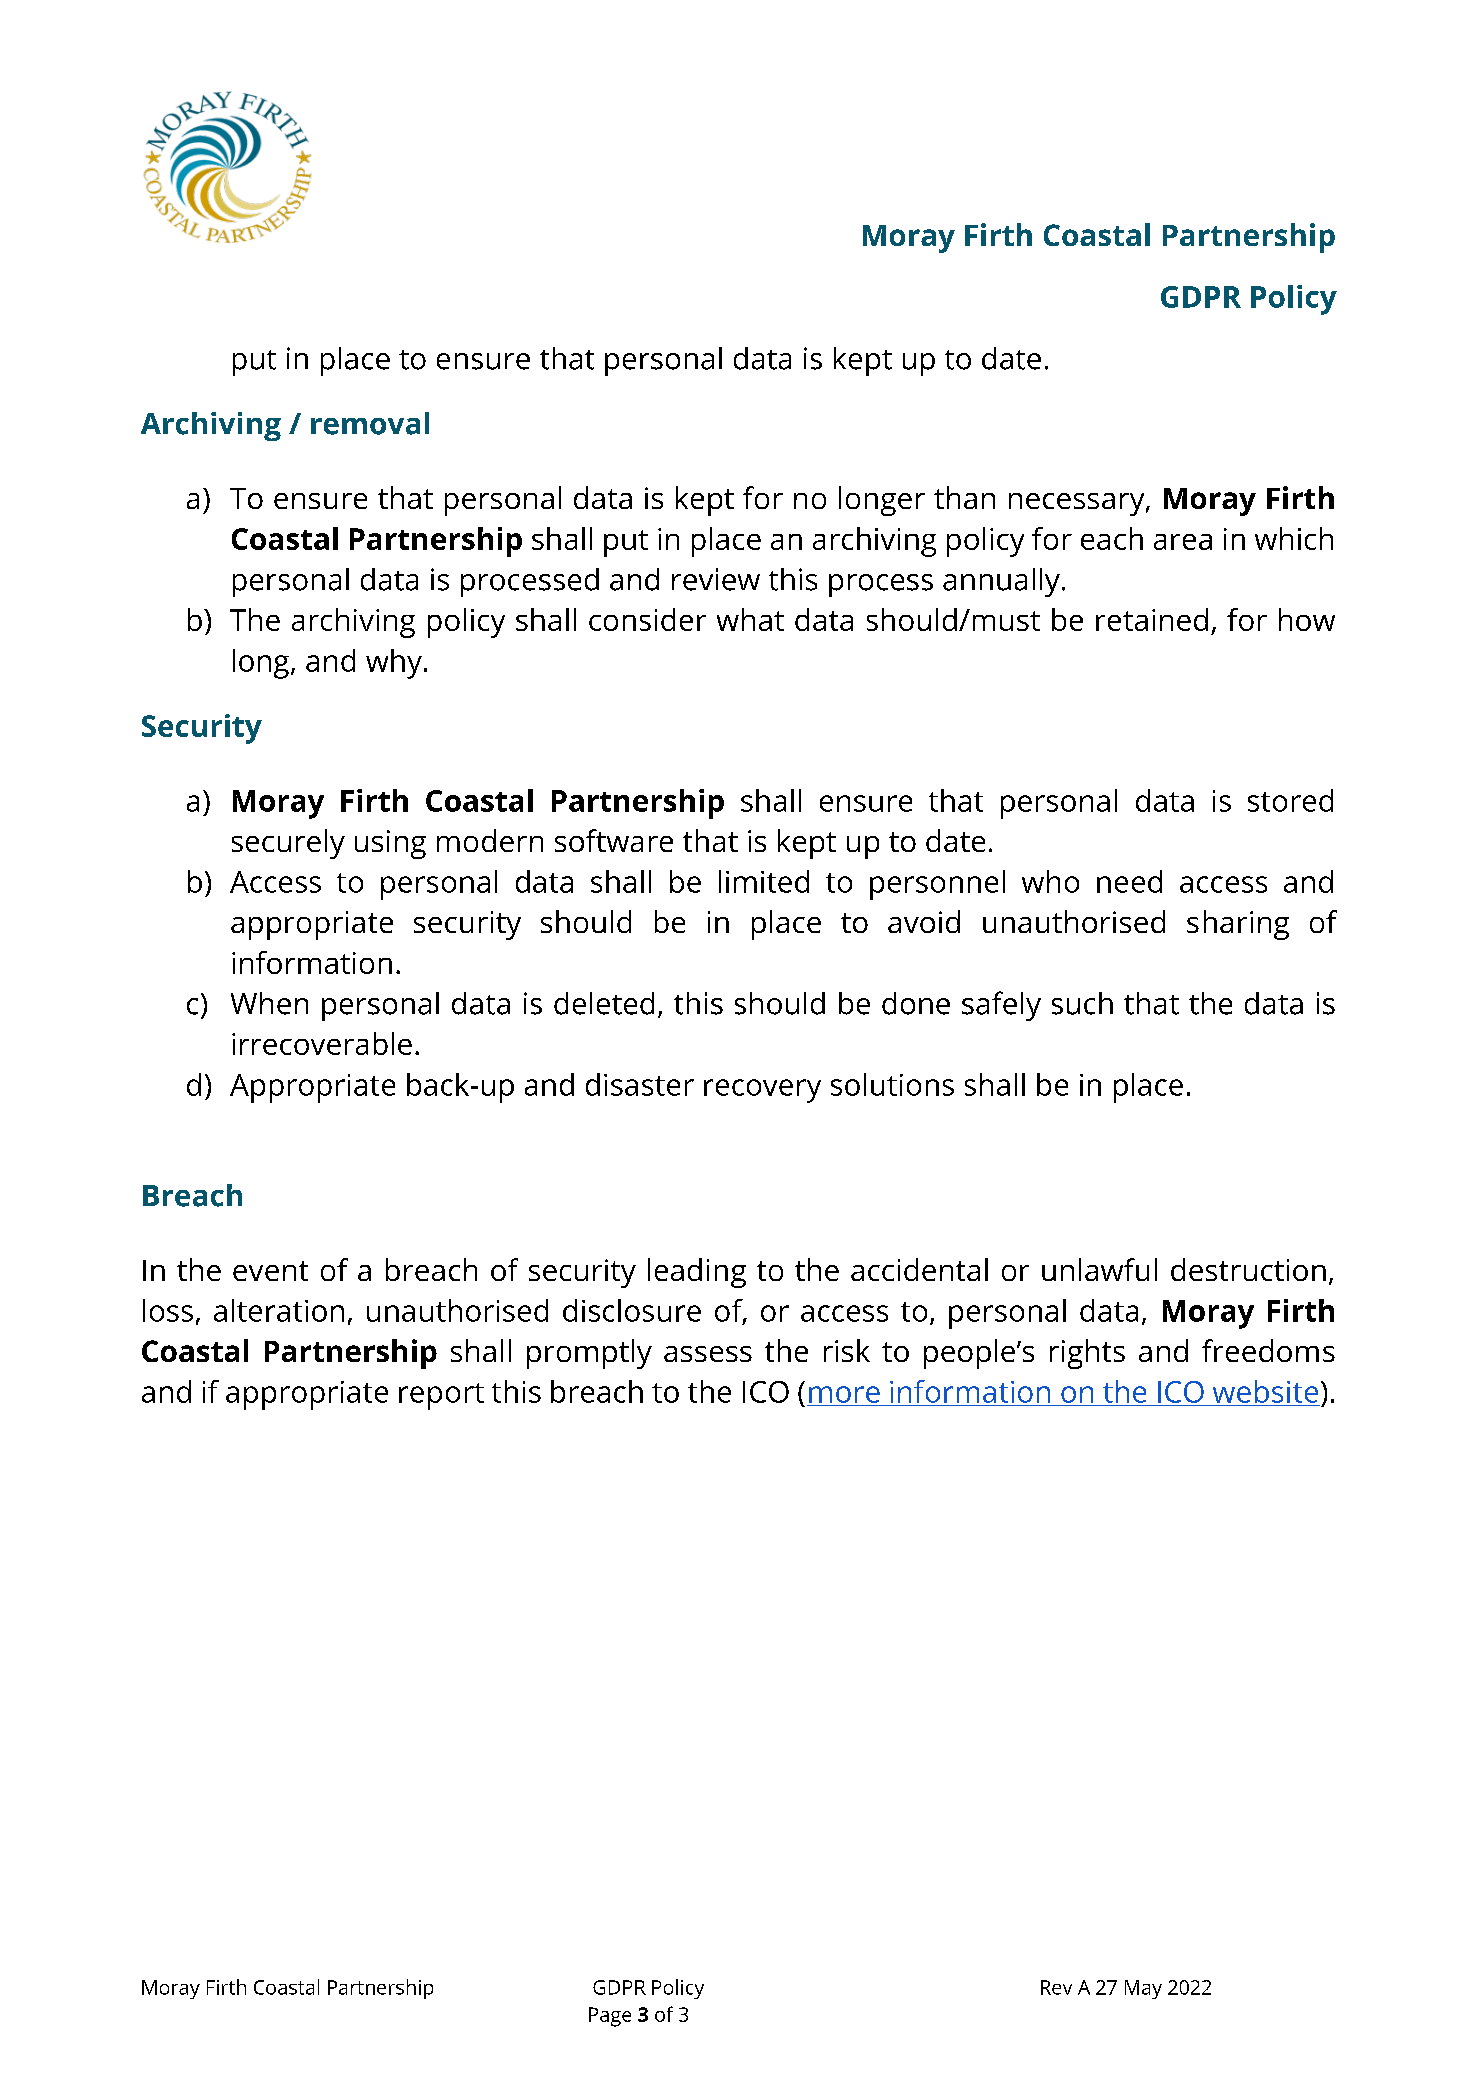 The height and width of the screenshot is (2089, 1477). What do you see at coordinates (441, 1396) in the screenshot?
I see `report` at bounding box center [441, 1396].
